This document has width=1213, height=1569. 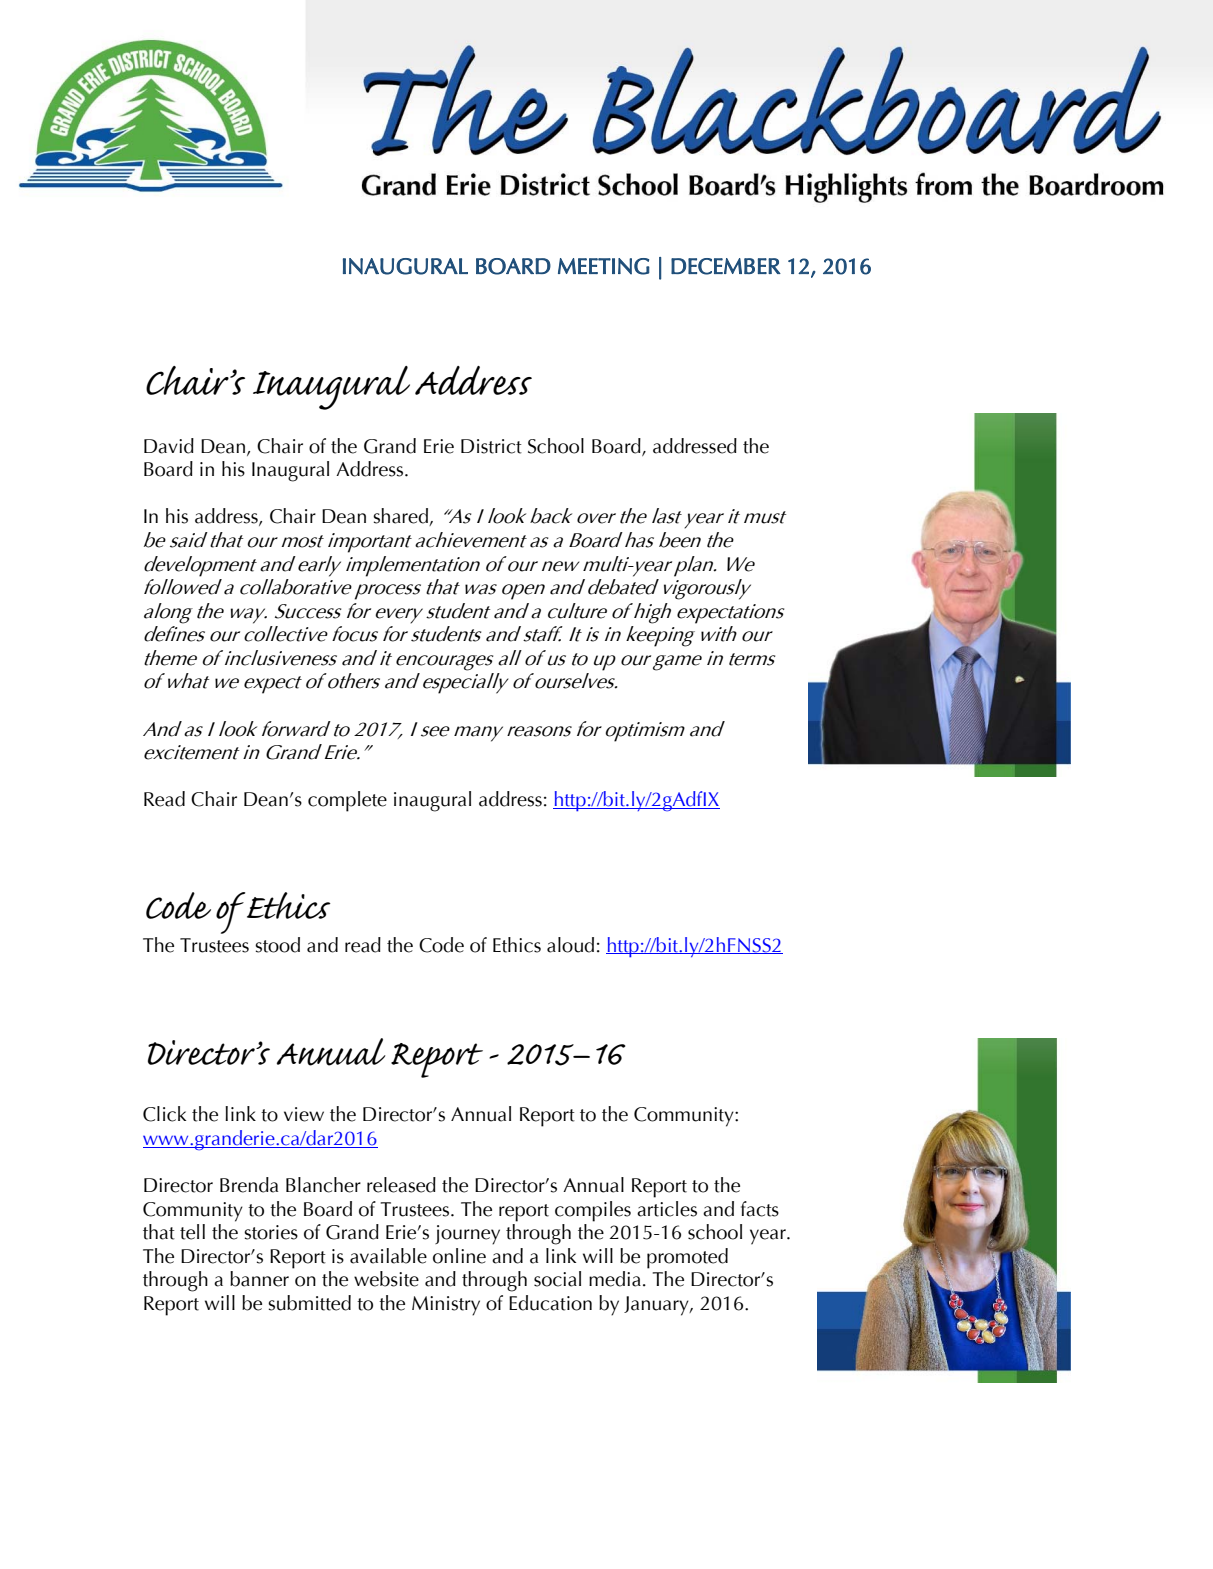 What do you see at coordinates (459, 1256) in the document?
I see `online` at bounding box center [459, 1256].
